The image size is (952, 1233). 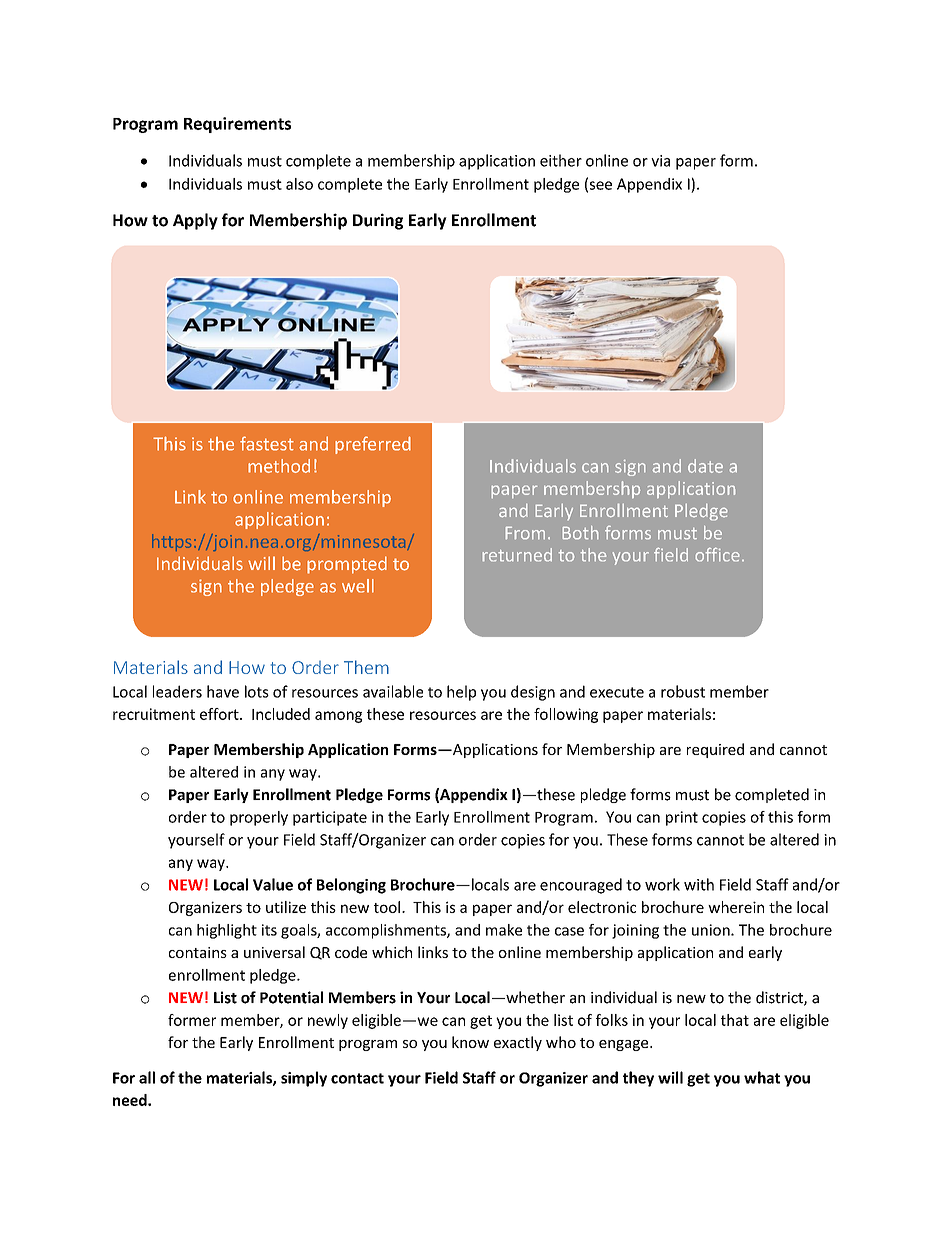 What do you see at coordinates (561, 160) in the image?
I see `either` at bounding box center [561, 160].
